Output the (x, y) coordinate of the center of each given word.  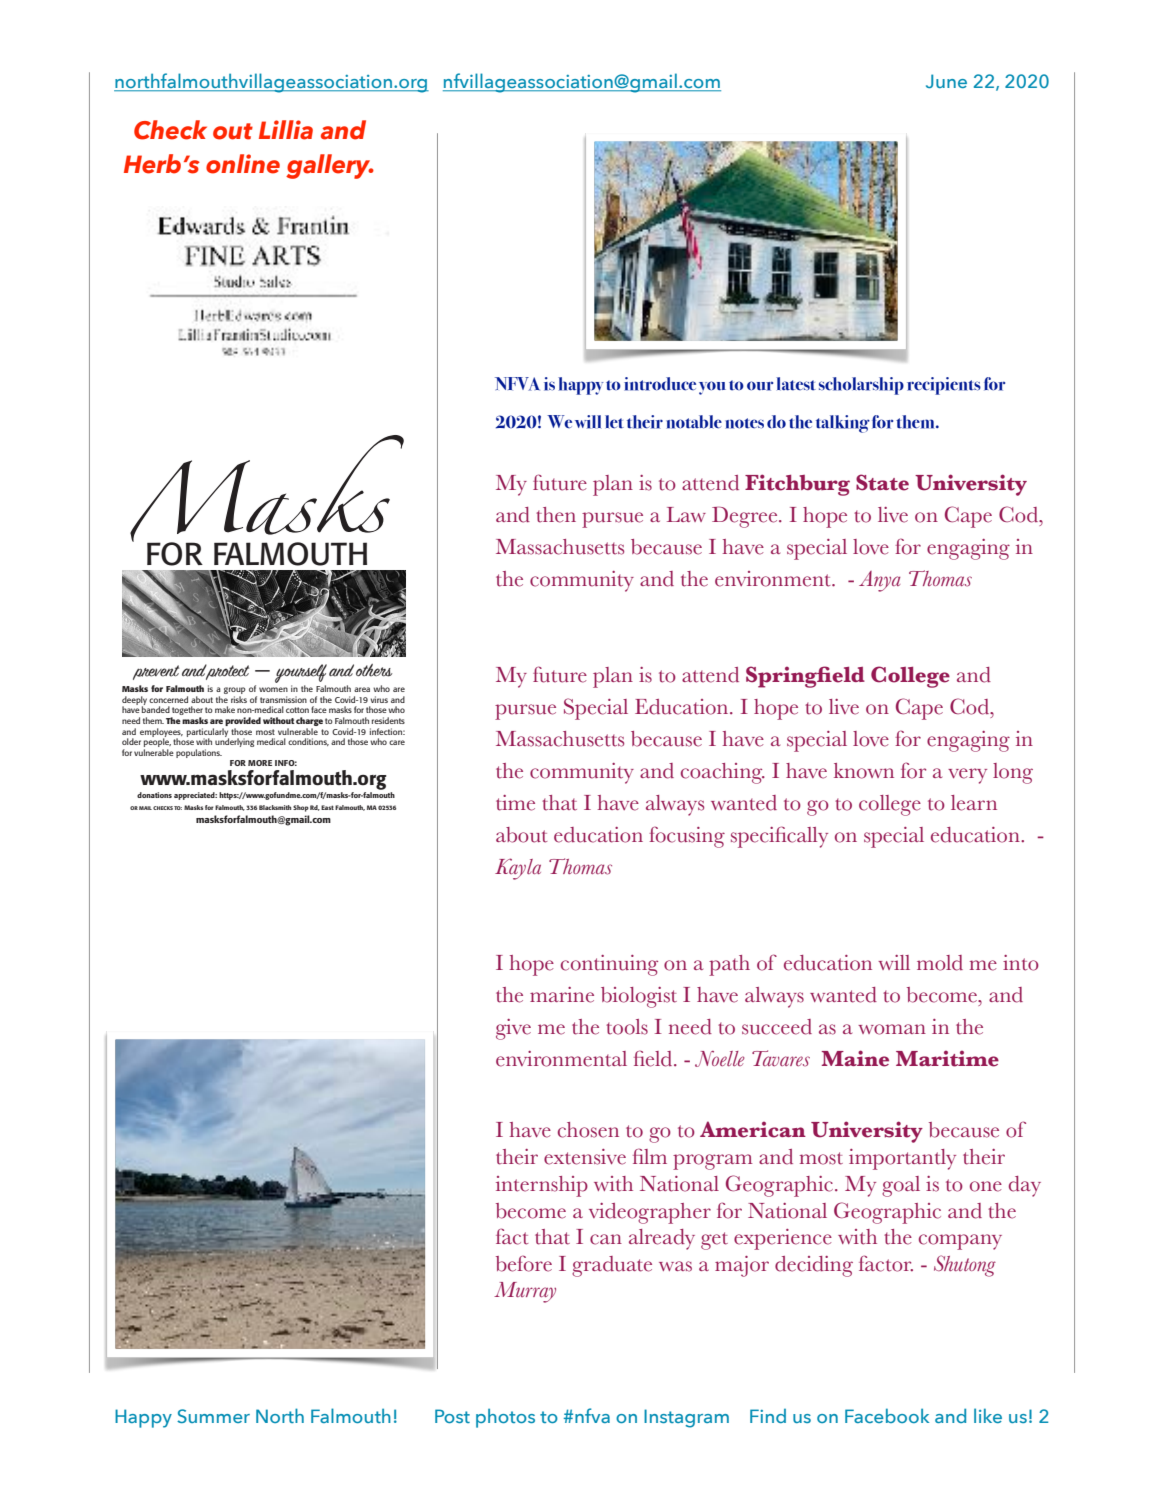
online (243, 164)
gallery (329, 166)
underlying (234, 741)
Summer (213, 1416)
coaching (723, 773)
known (864, 771)
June (946, 81)
